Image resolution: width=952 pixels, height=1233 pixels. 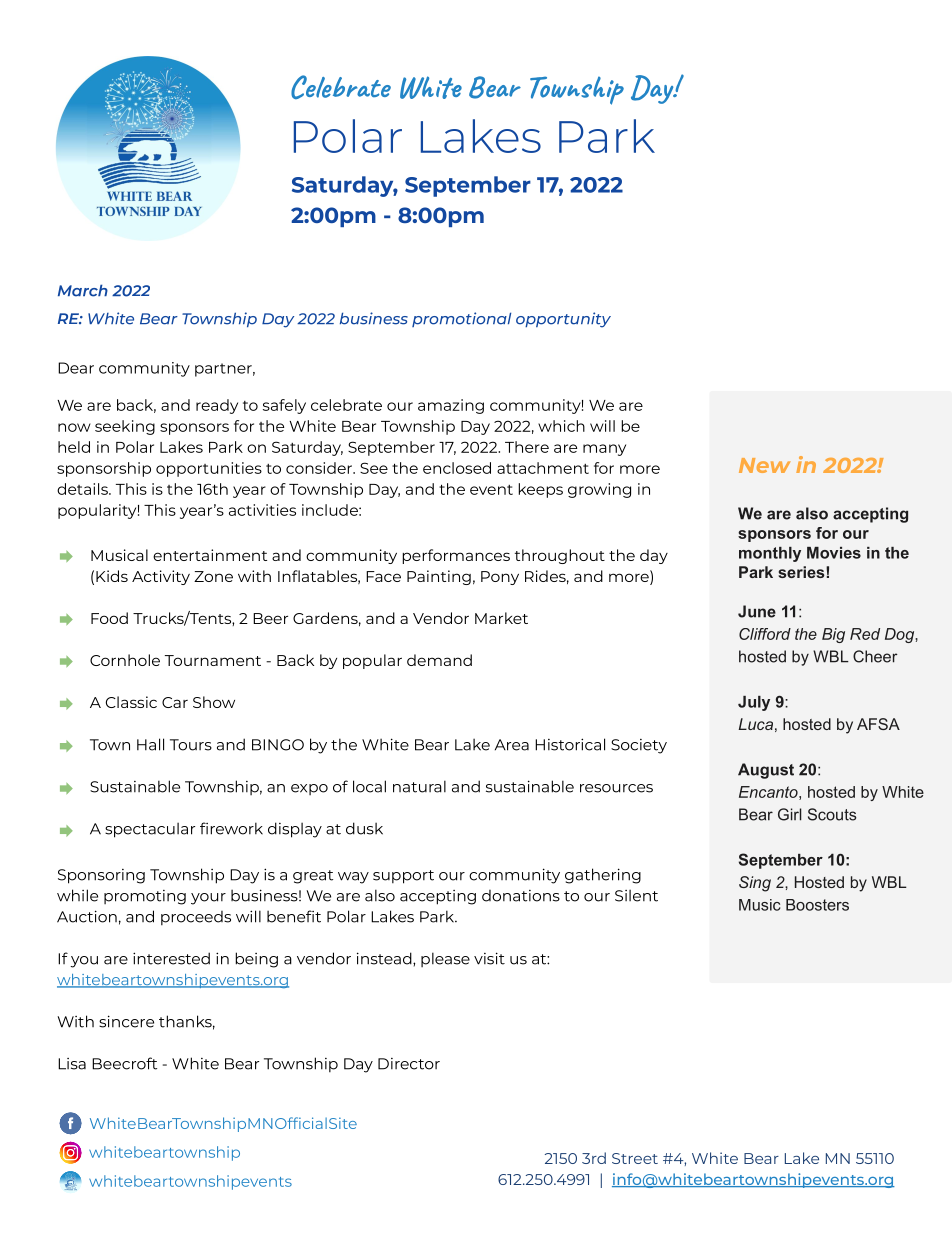 I want to click on Pony, so click(x=500, y=578).
